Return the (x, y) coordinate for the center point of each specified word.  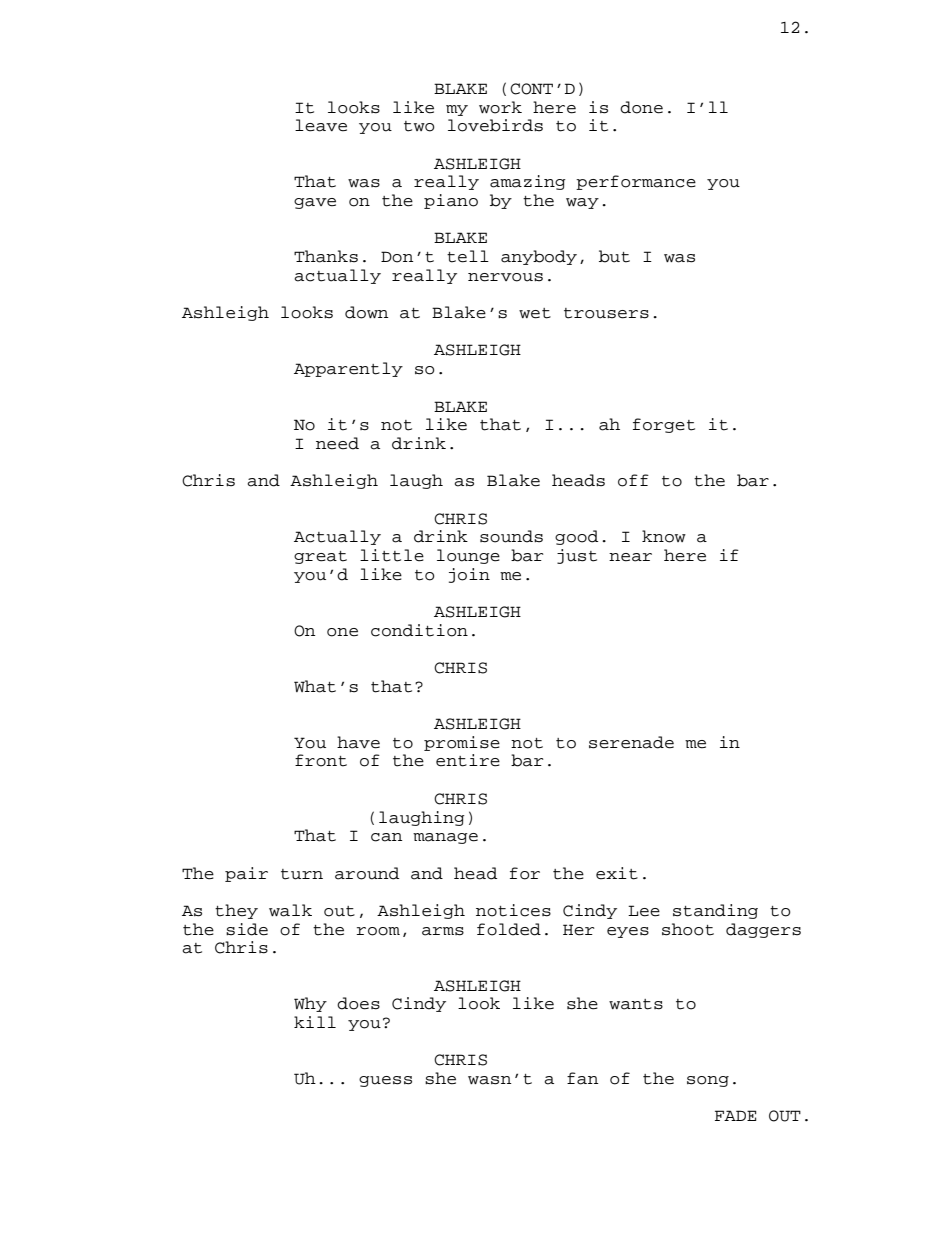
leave (321, 125)
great (320, 557)
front (321, 760)
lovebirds (495, 125)
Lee (644, 911)
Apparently (348, 369)
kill (315, 1022)
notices (513, 910)
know (664, 536)
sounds (511, 536)
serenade (631, 742)
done (641, 107)
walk (290, 910)
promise (462, 743)
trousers (606, 313)
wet (535, 313)
